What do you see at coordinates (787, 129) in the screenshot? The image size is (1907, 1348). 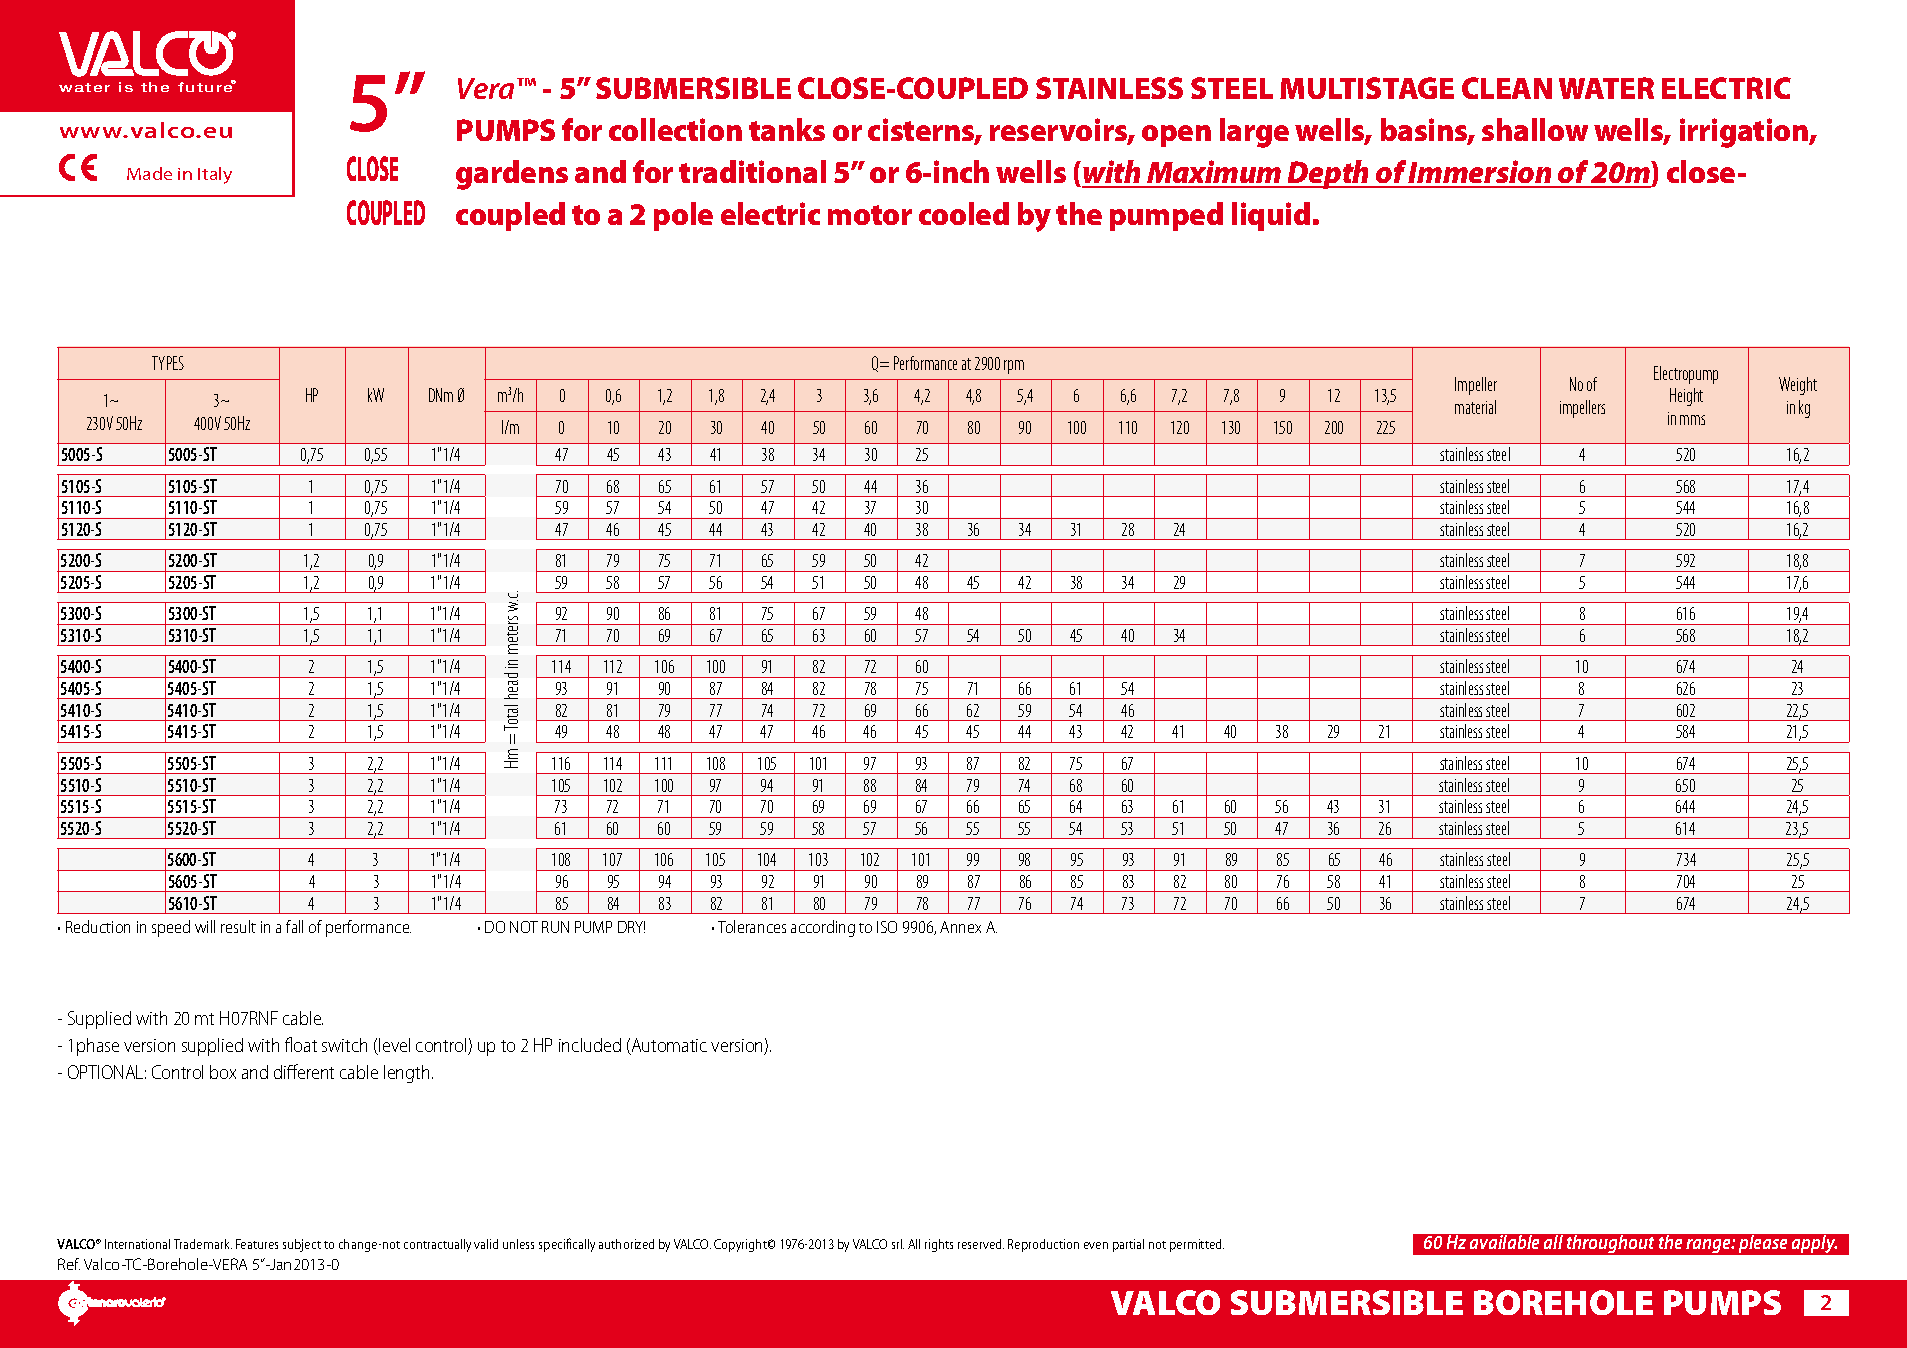 I see `tanks` at bounding box center [787, 129].
